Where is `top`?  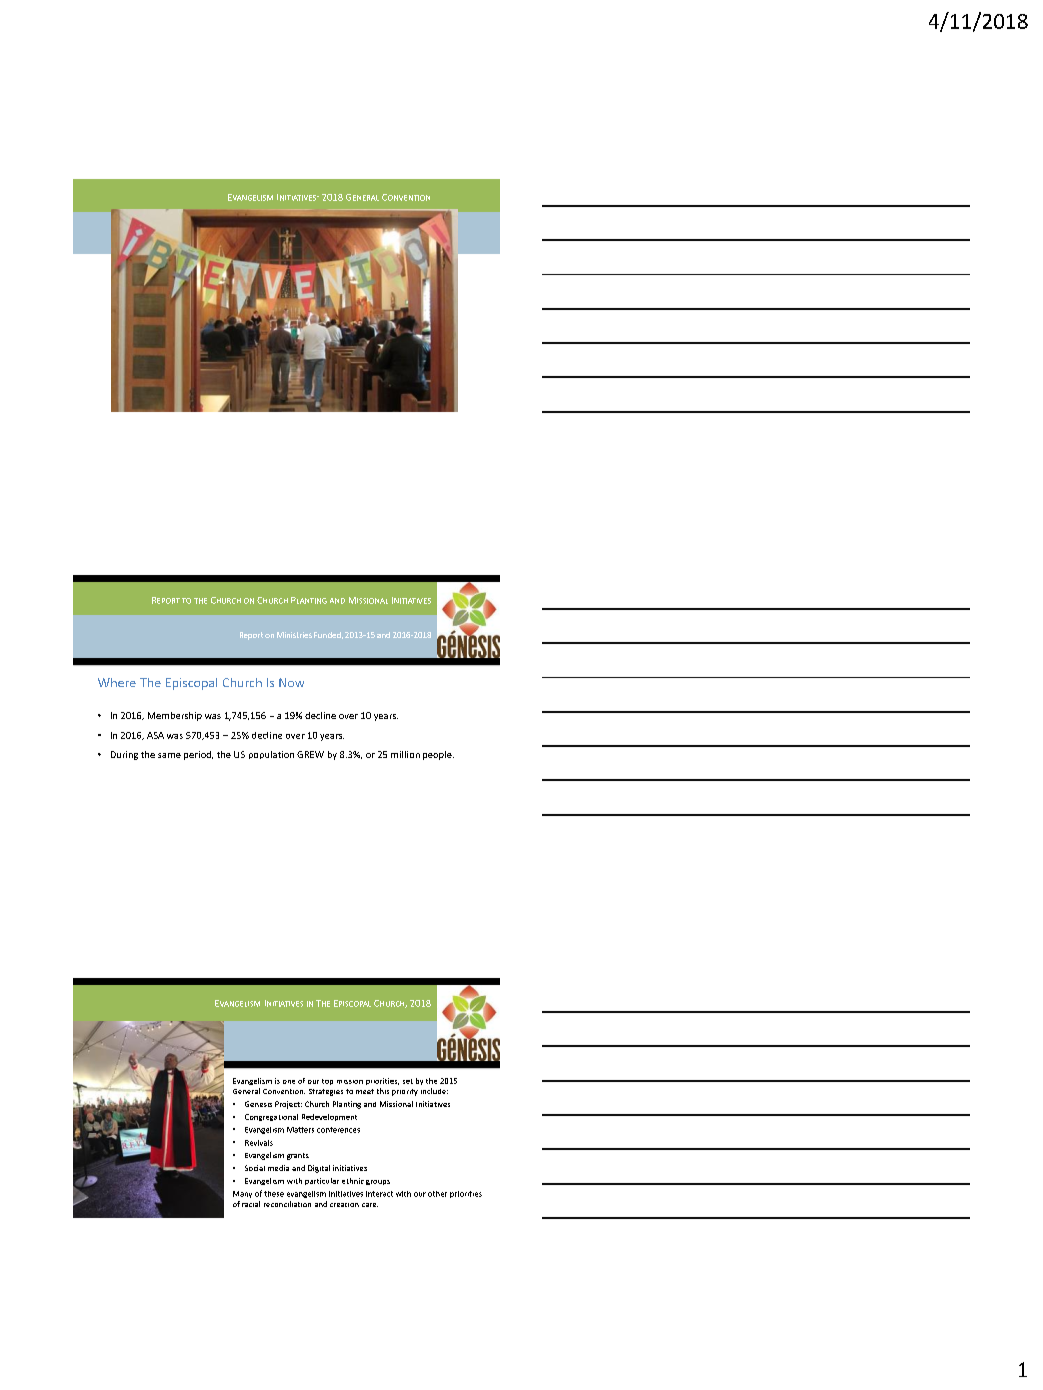
top is located at coordinates (327, 1082).
